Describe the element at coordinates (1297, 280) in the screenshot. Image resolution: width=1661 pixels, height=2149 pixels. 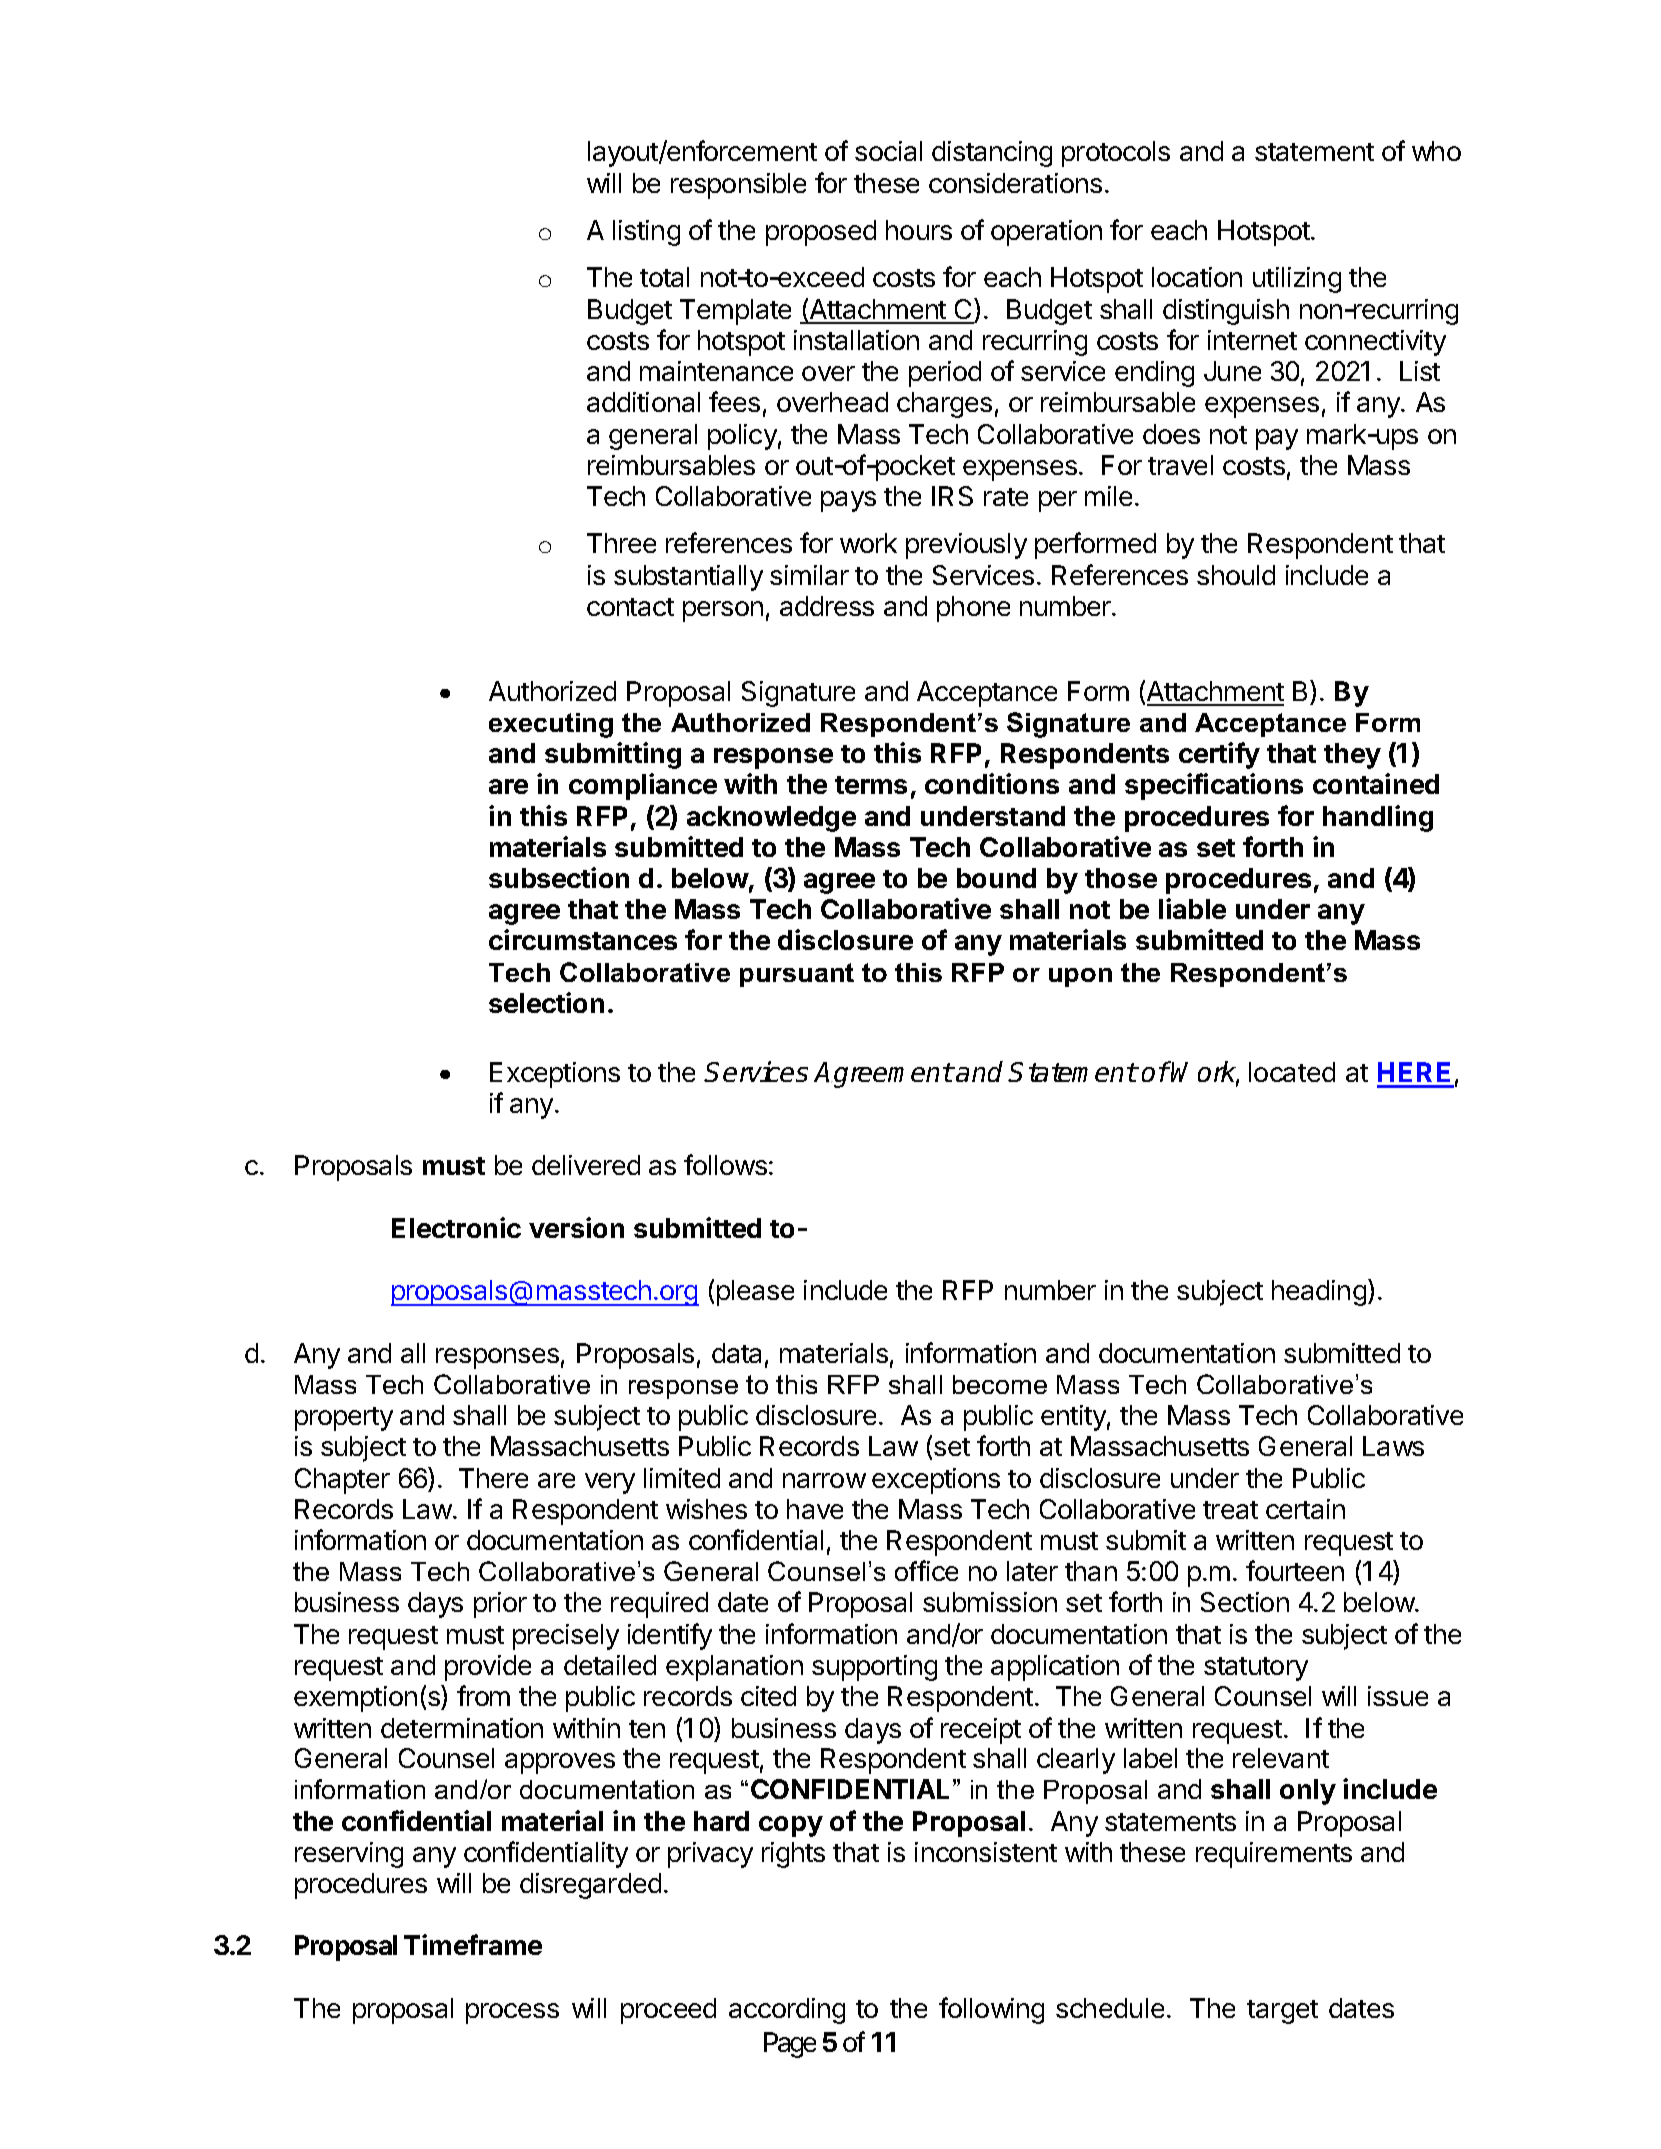
I see `utilizing` at that location.
